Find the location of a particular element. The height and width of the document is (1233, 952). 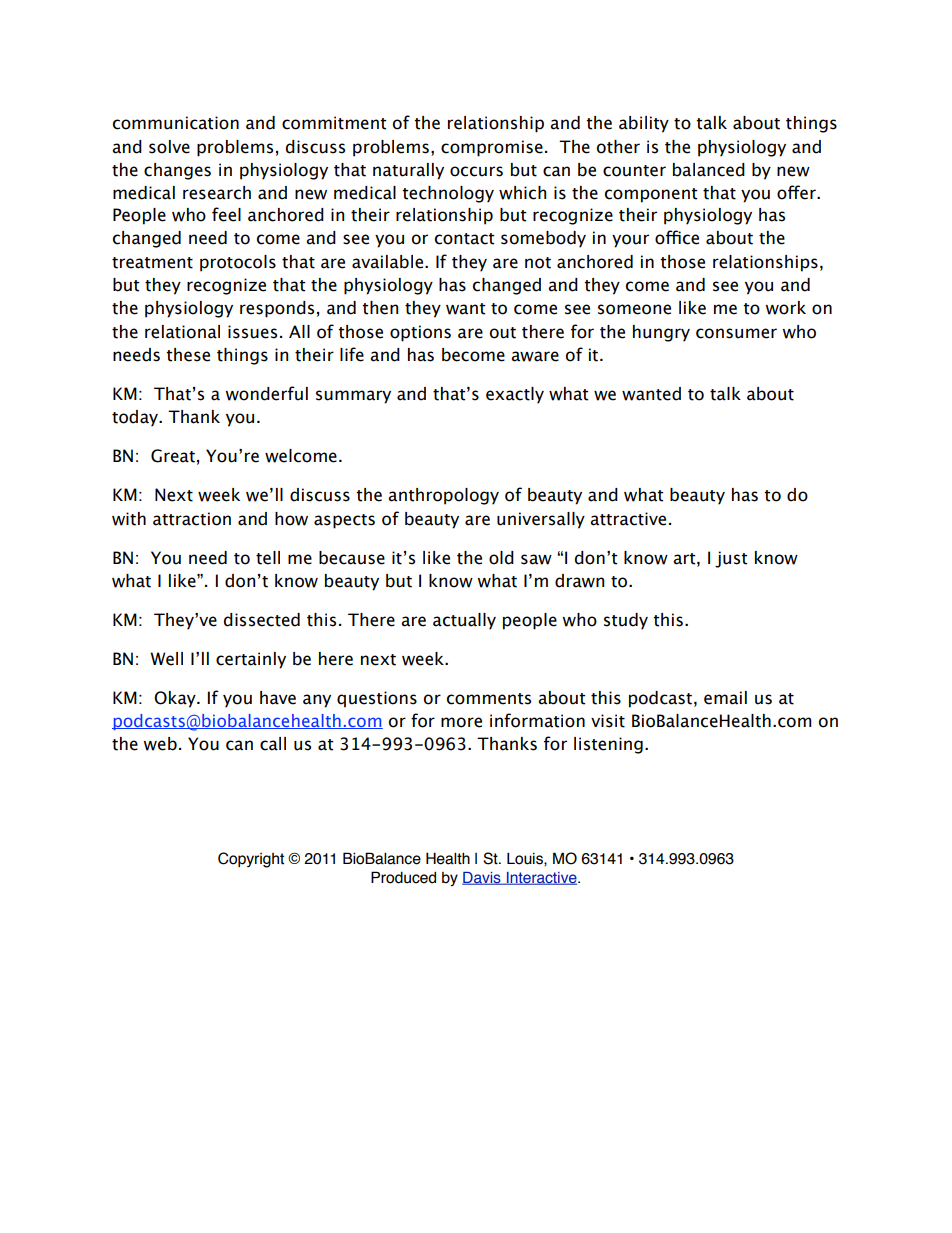

actually is located at coordinates (464, 621).
